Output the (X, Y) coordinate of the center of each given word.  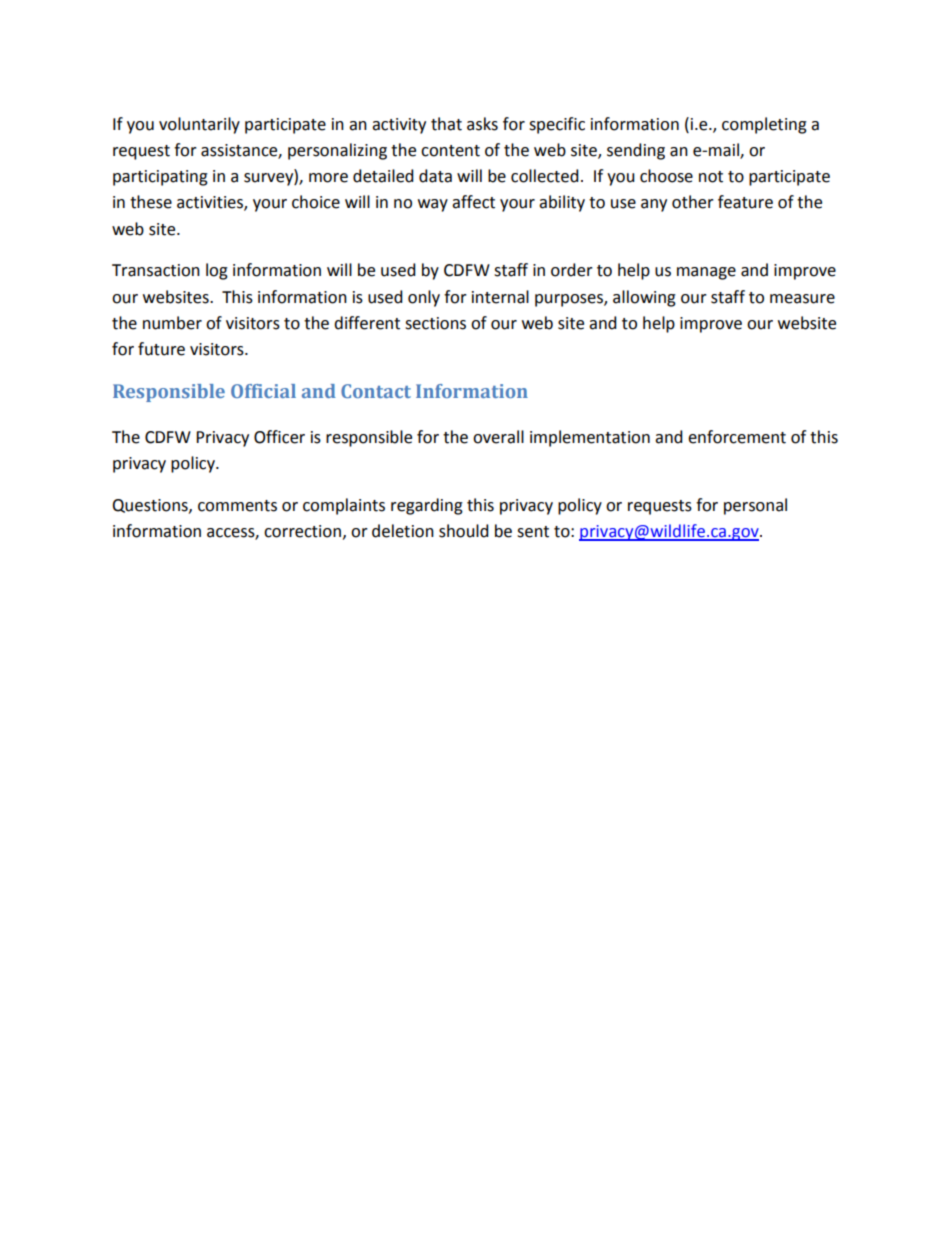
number (172, 323)
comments (237, 506)
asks (482, 124)
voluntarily (199, 125)
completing (764, 125)
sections (435, 323)
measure (802, 299)
